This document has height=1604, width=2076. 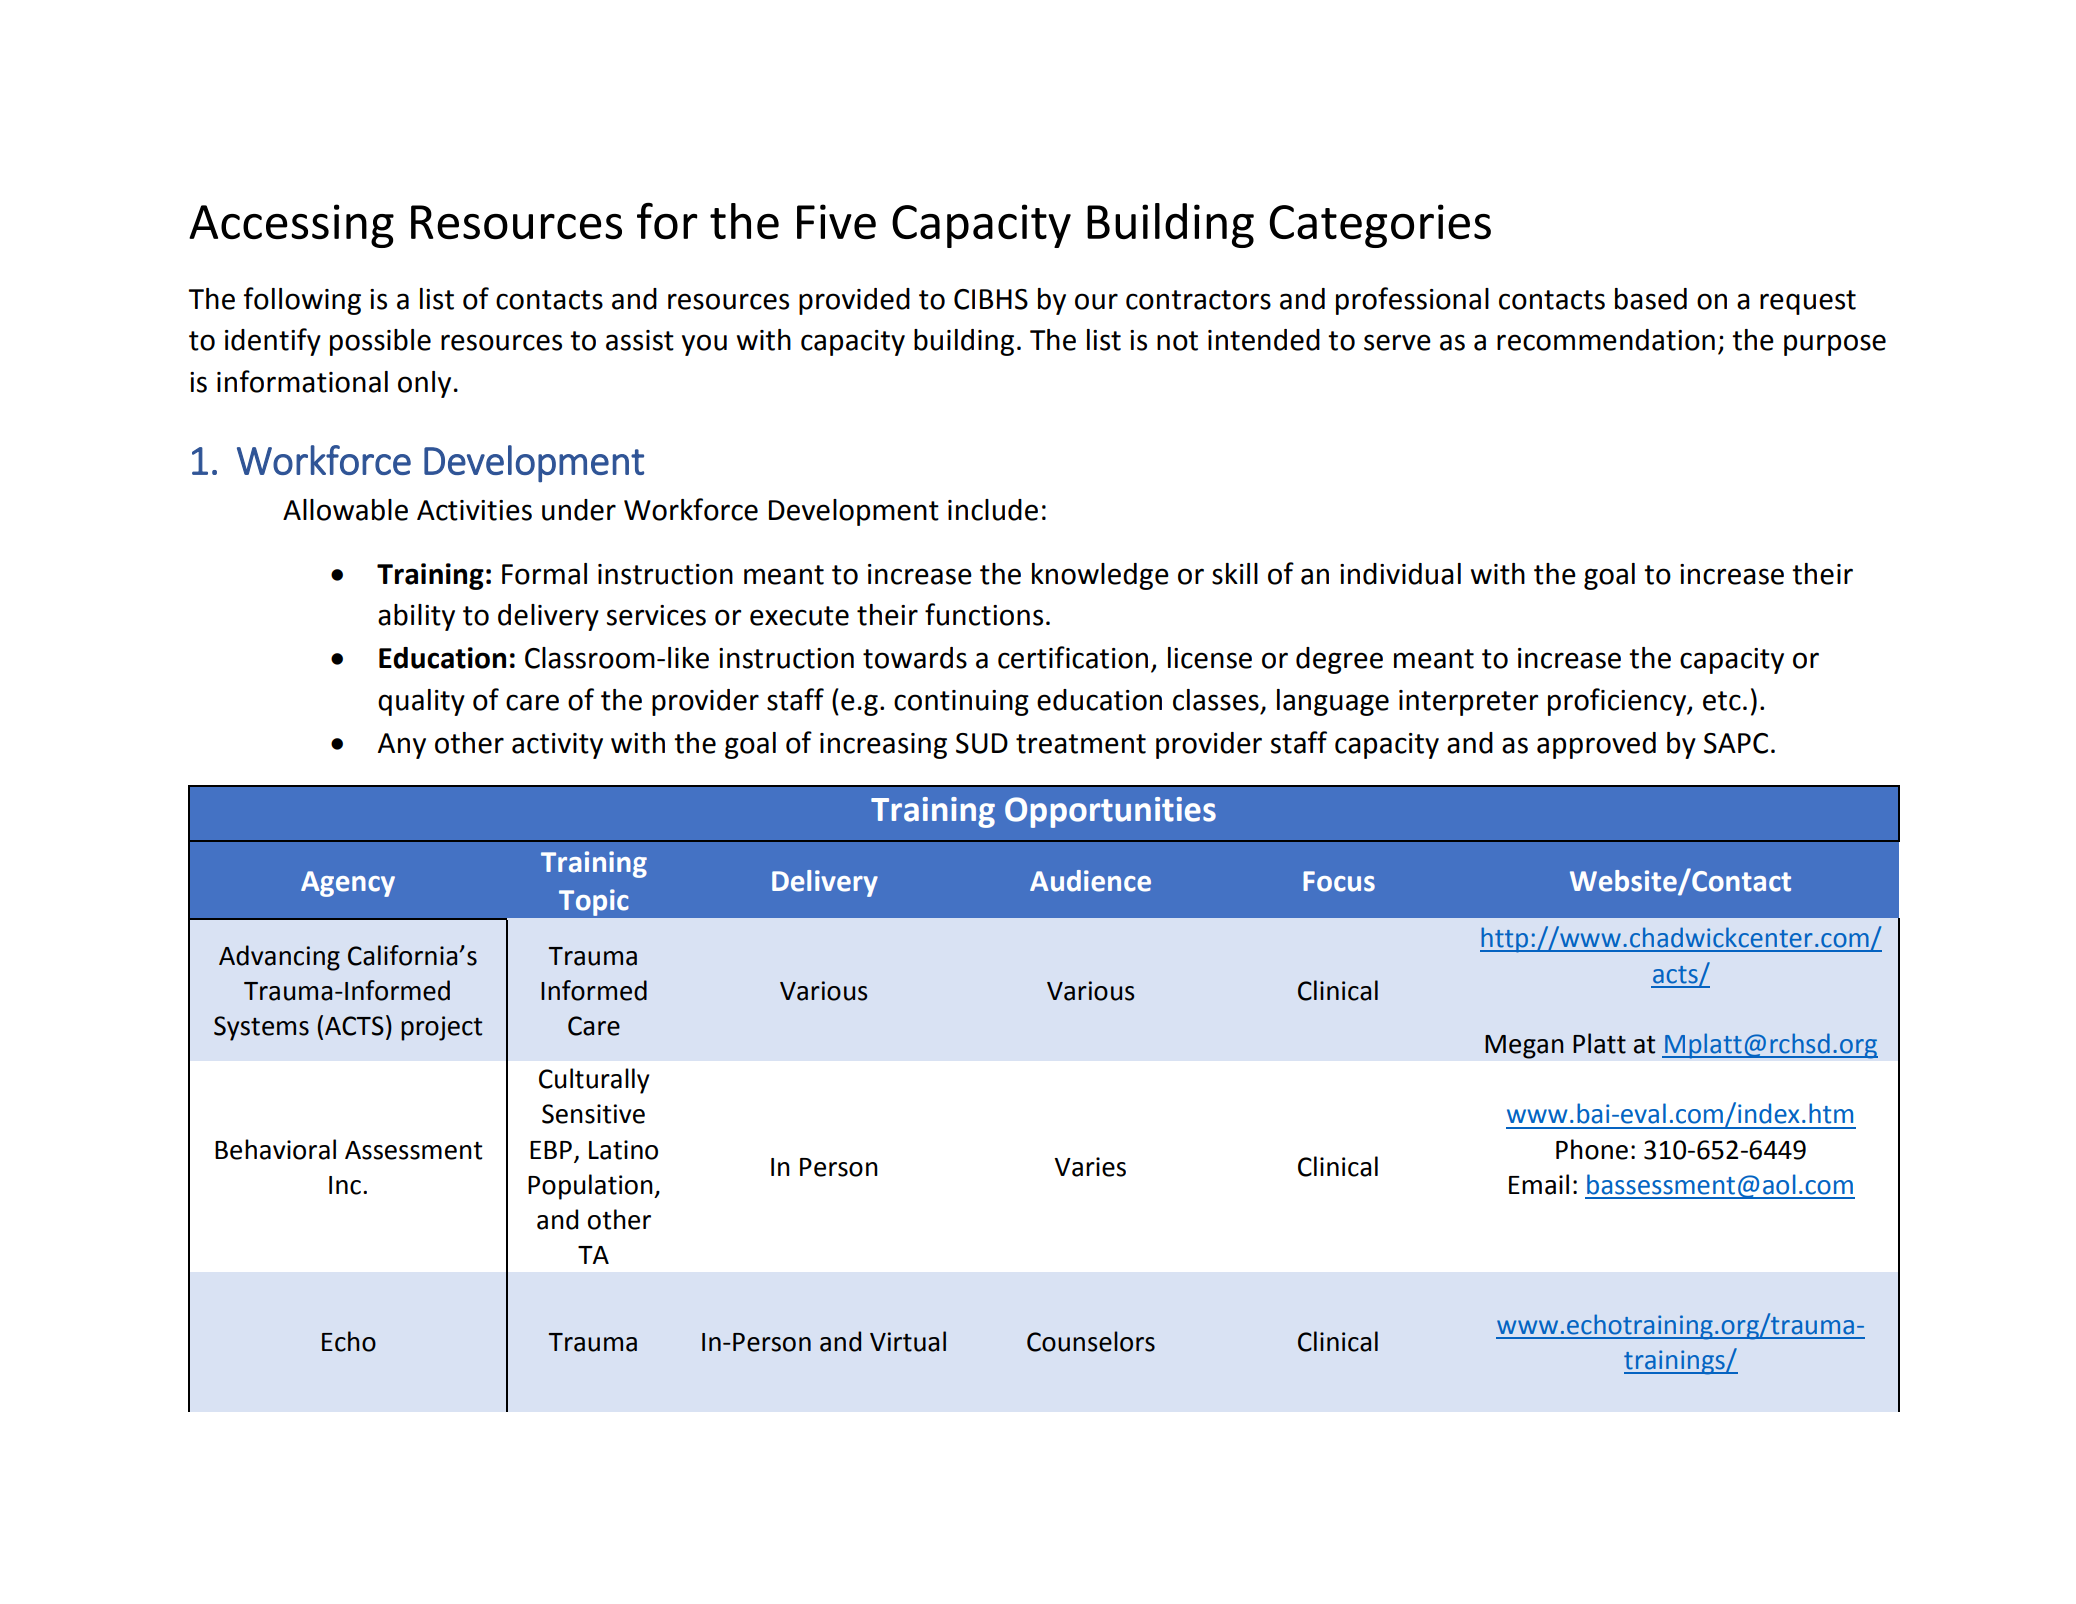 What do you see at coordinates (591, 1187) in the document?
I see `Population` at bounding box center [591, 1187].
